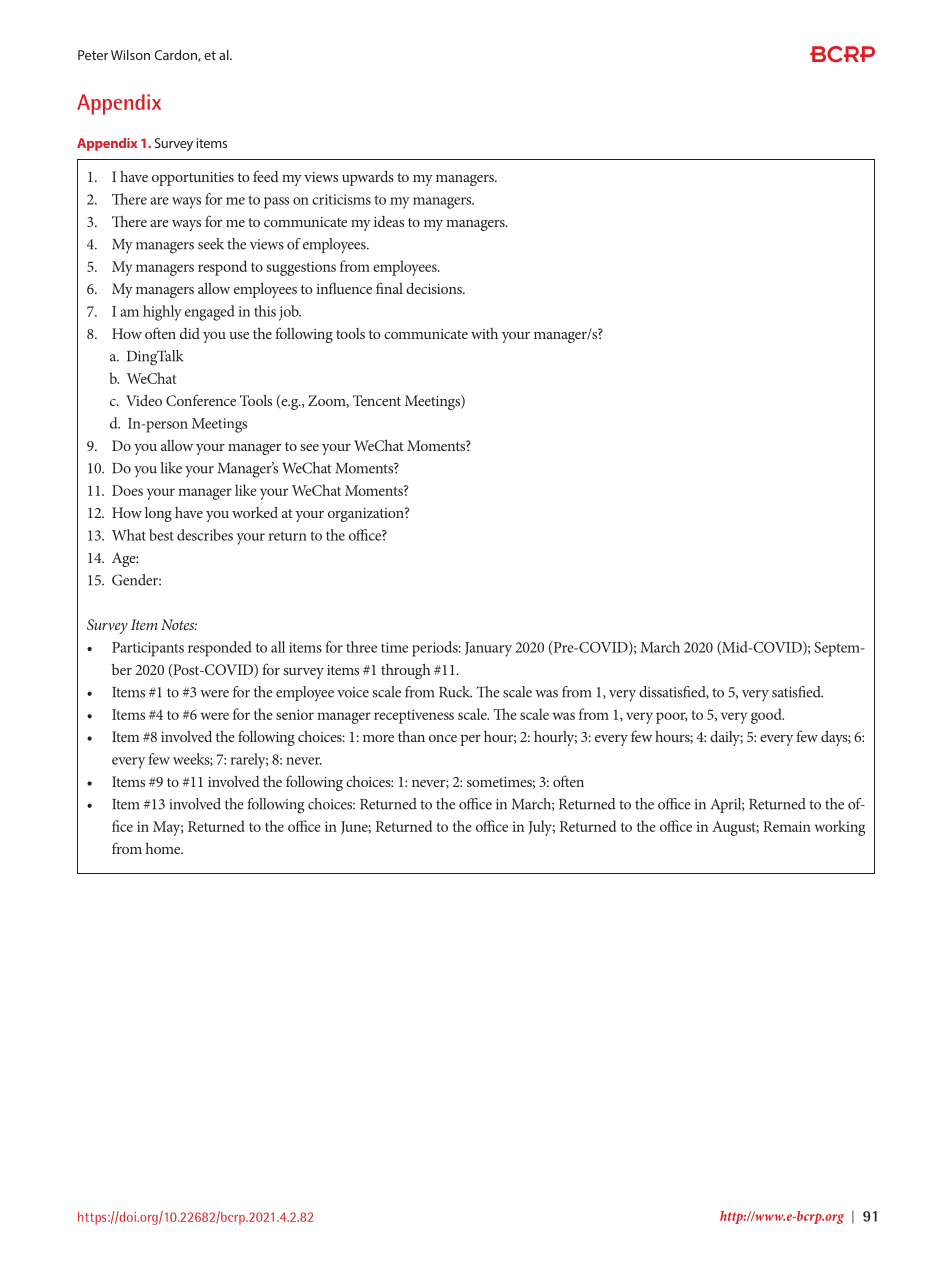  I want to click on best, so click(161, 535).
